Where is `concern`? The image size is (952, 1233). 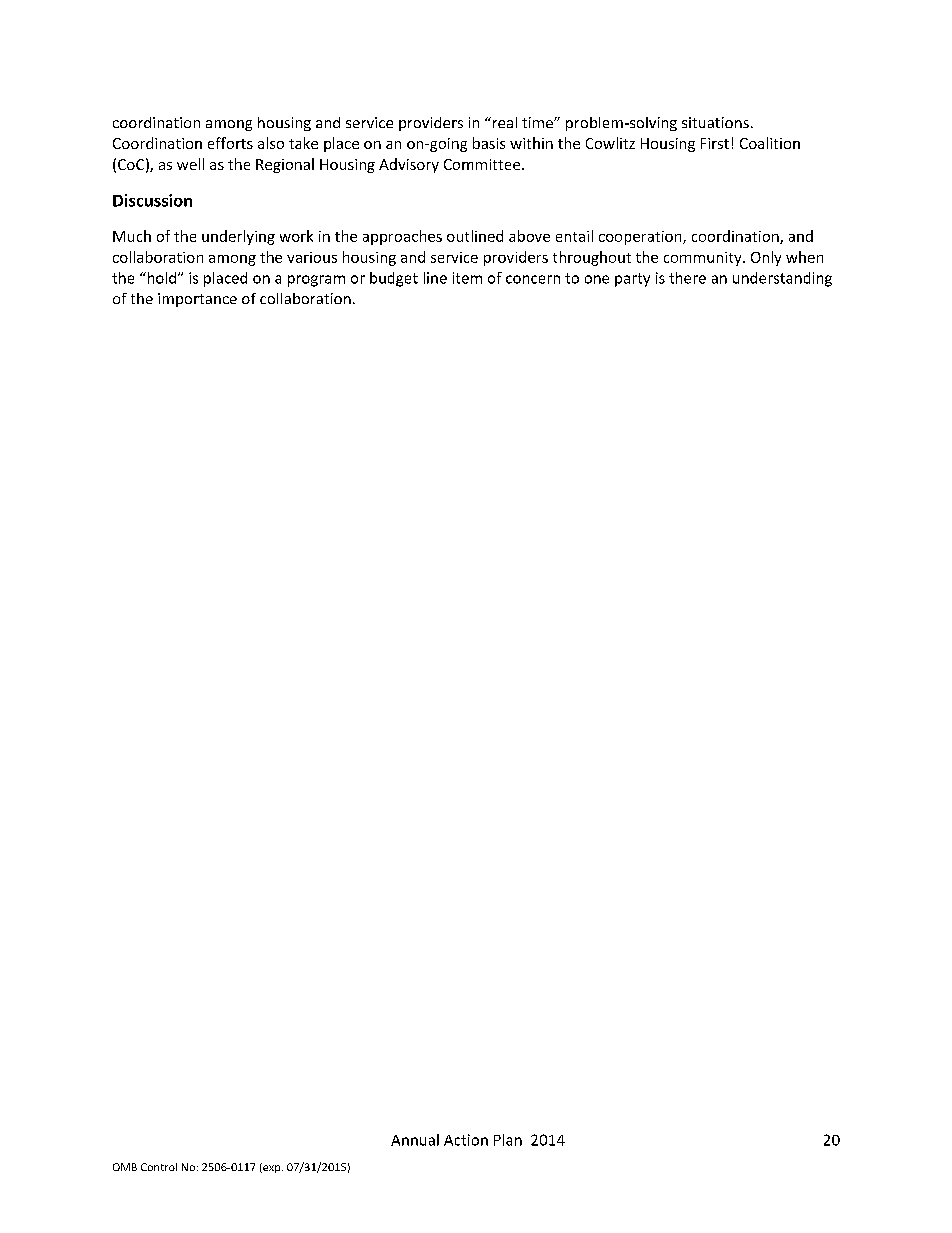
concern is located at coordinates (533, 279).
